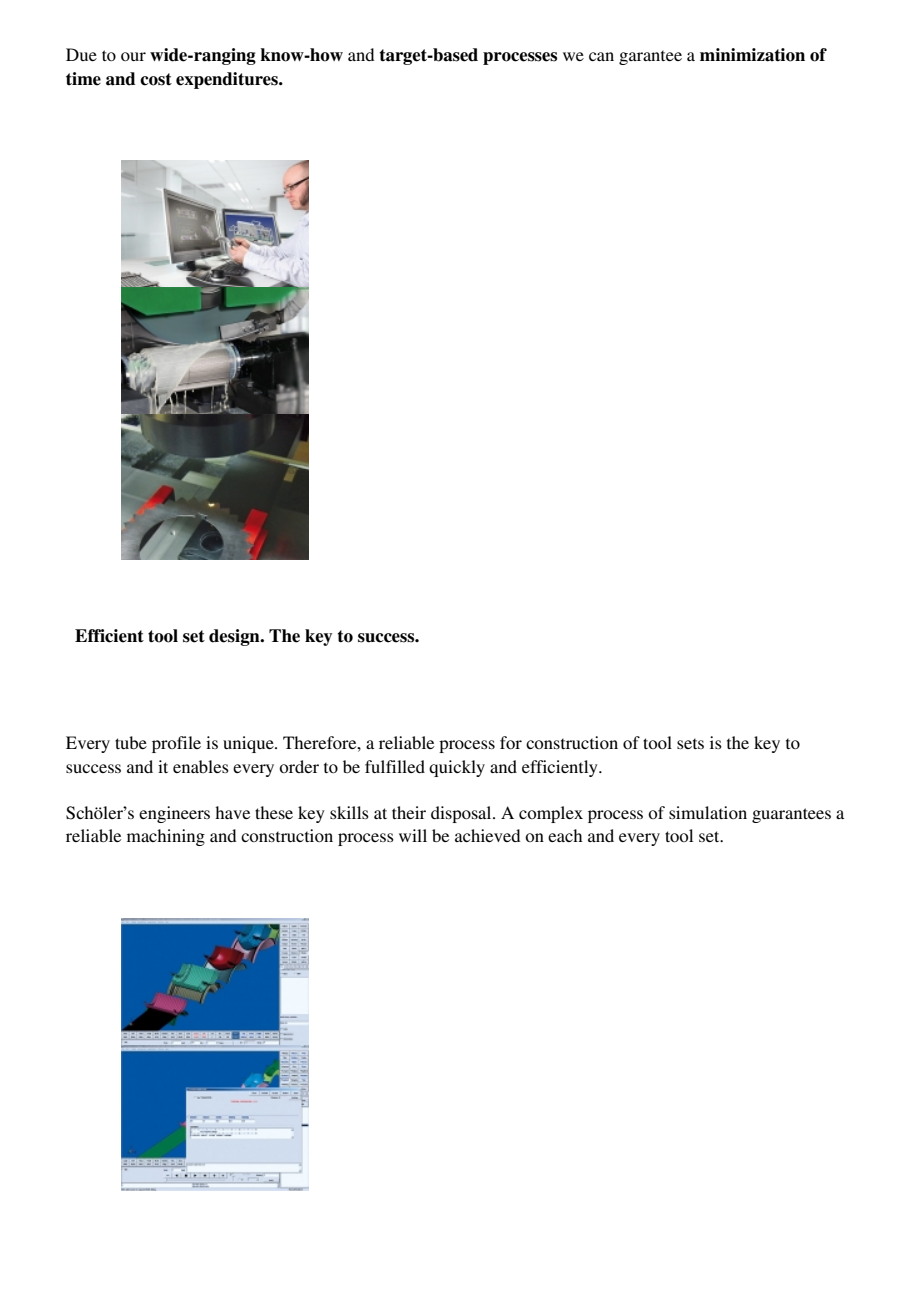 The width and height of the page is (924, 1308). Describe the element at coordinates (174, 814) in the page. I see `engineers` at that location.
